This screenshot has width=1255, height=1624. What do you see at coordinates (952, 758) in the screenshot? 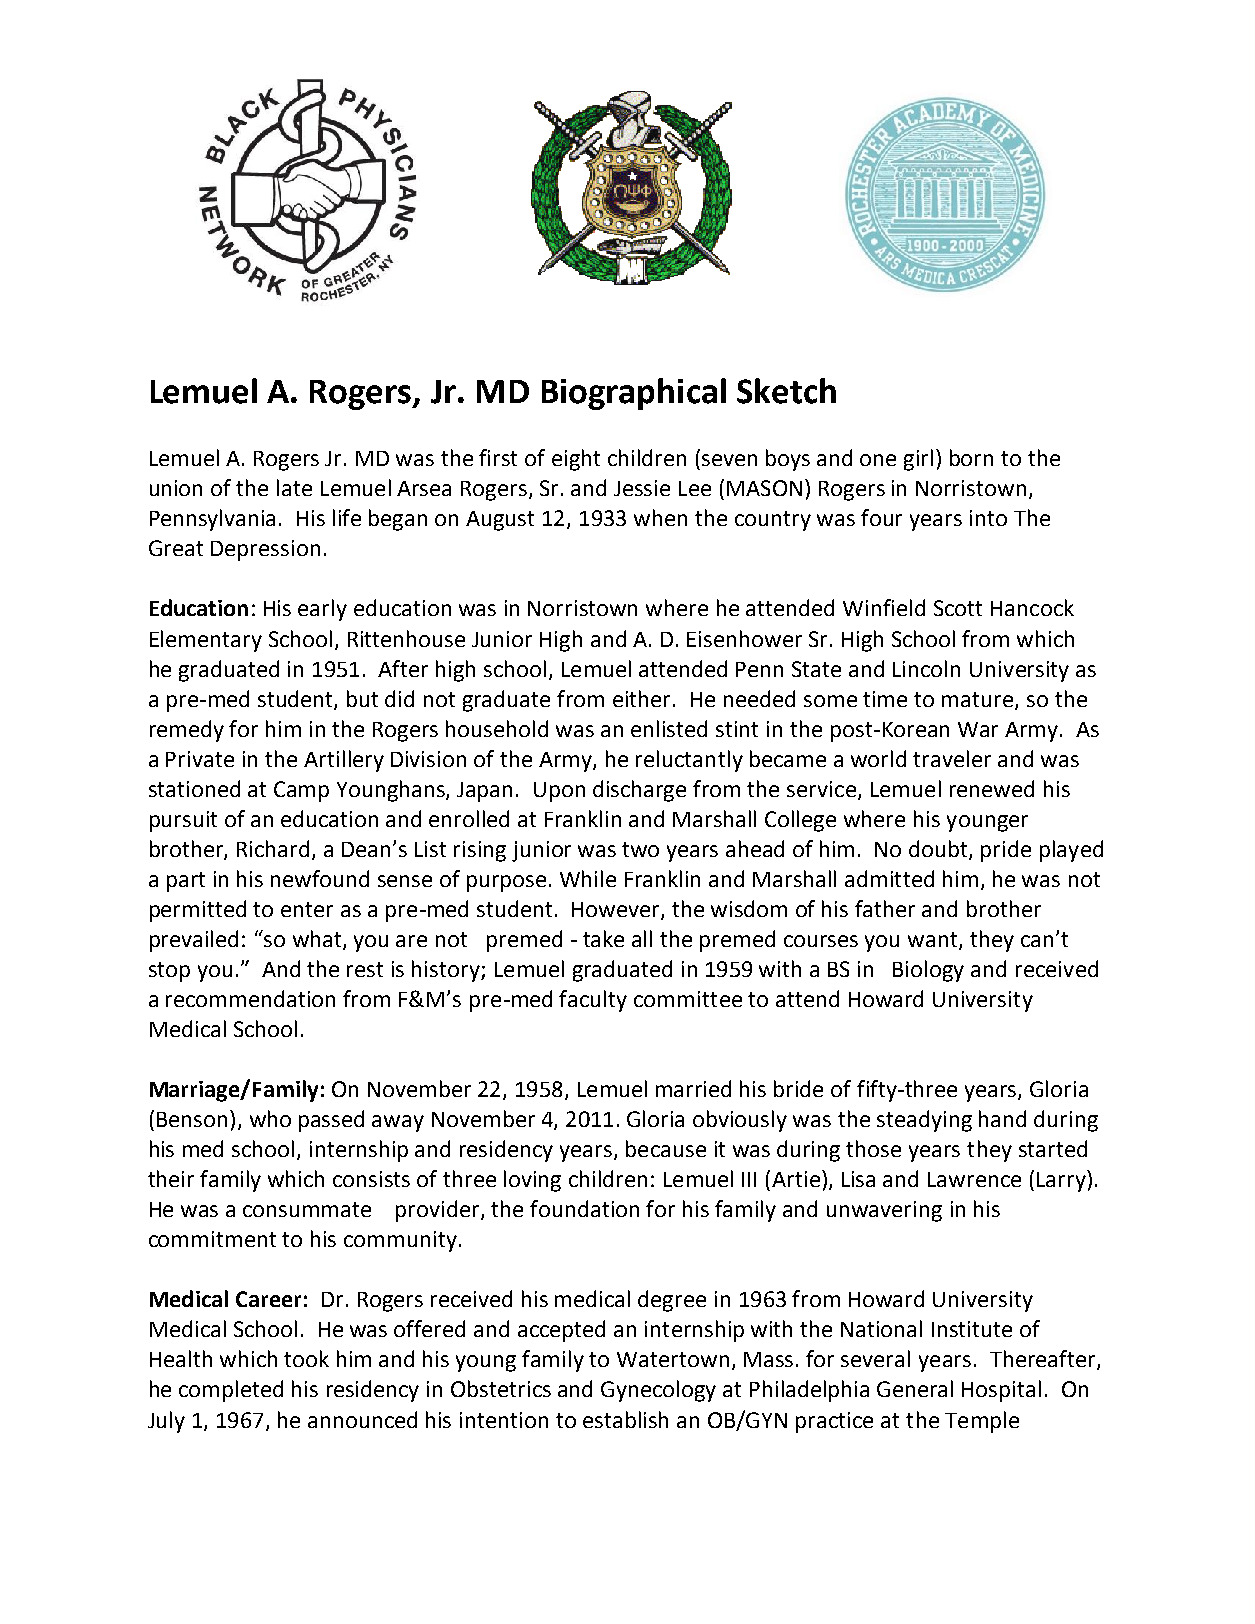
I see `traveler` at bounding box center [952, 758].
